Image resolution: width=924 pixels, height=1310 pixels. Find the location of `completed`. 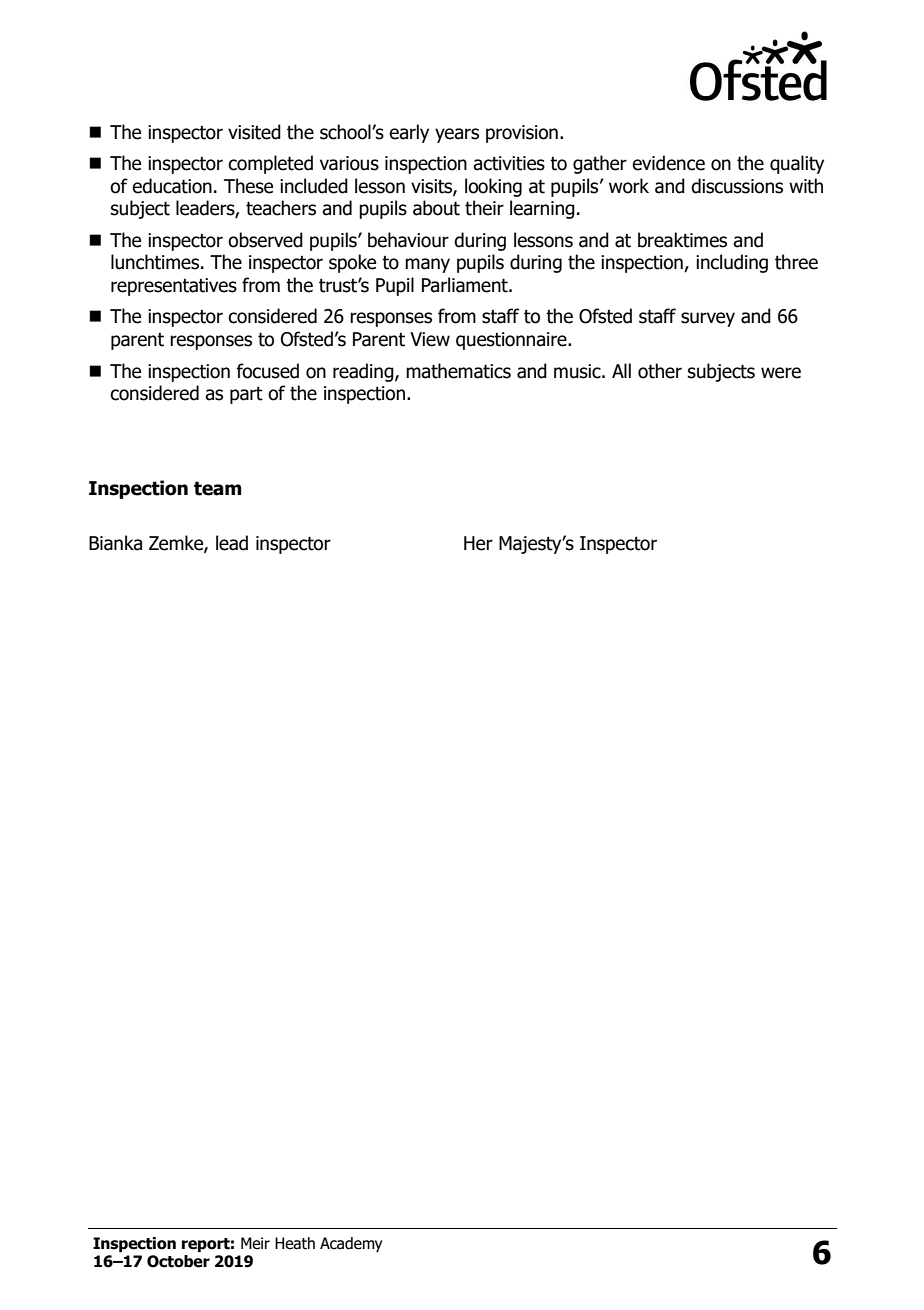

completed is located at coordinates (270, 164).
